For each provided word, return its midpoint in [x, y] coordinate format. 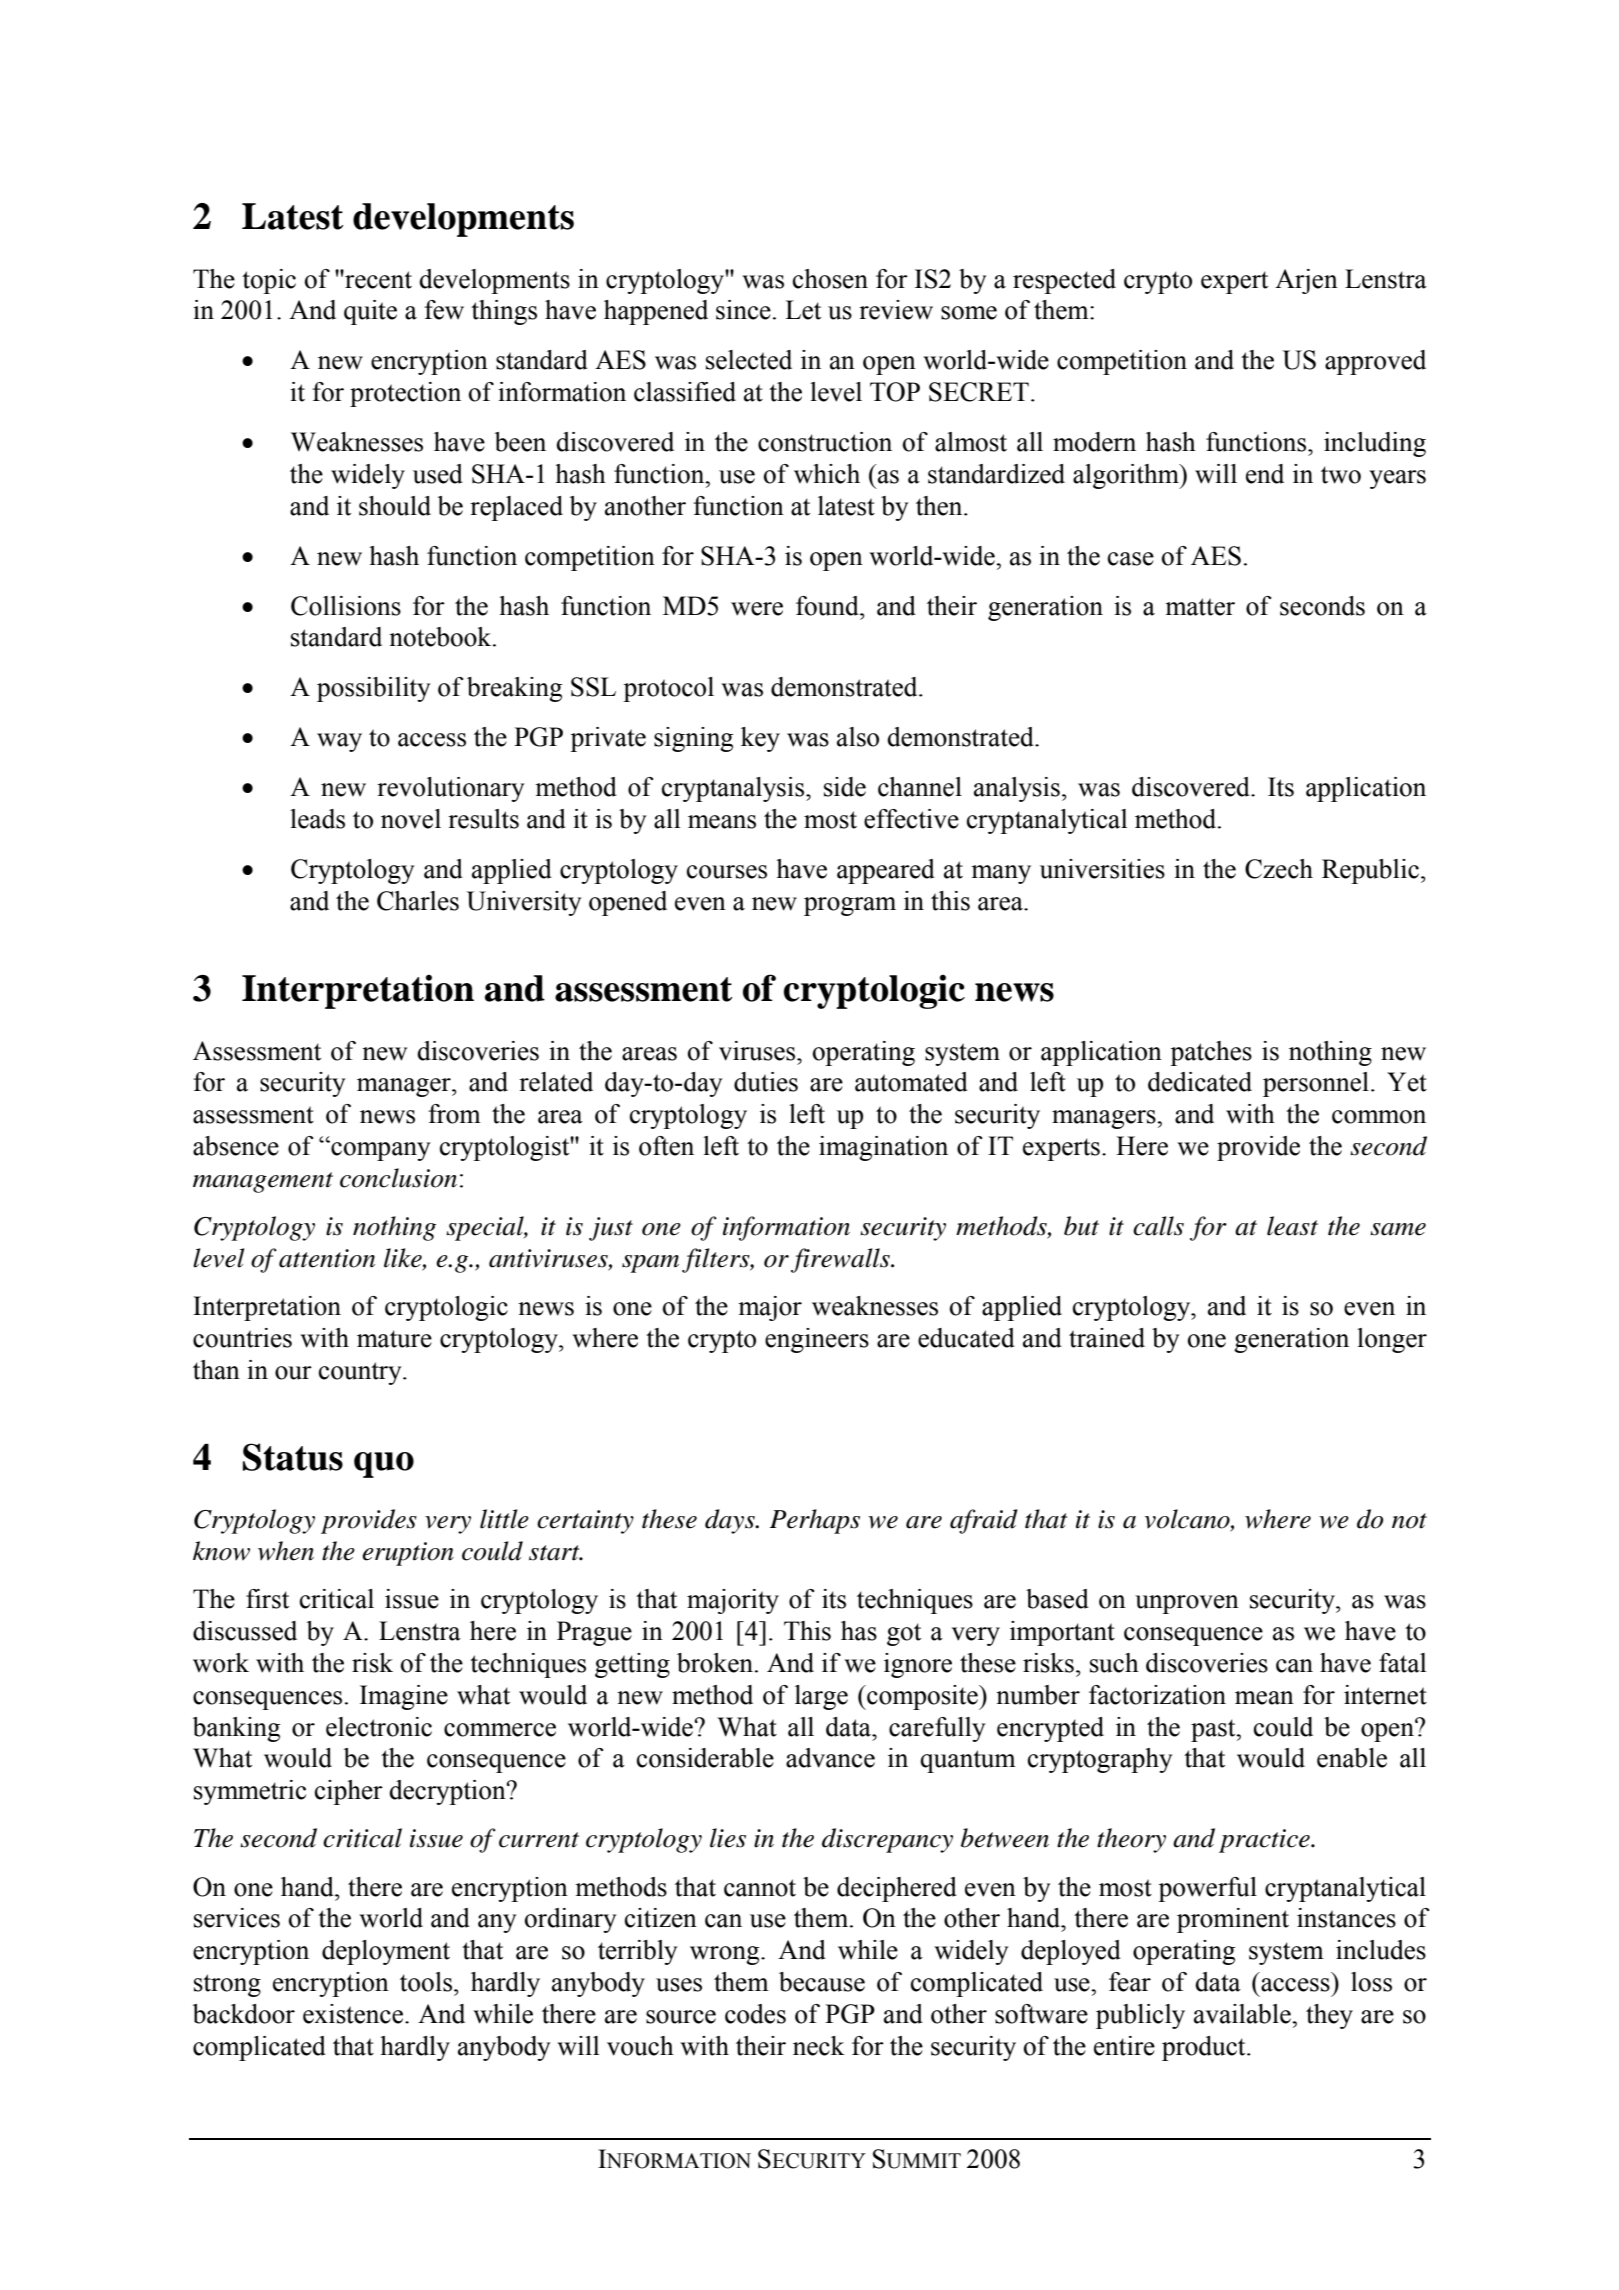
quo [384, 1465]
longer [1392, 1340]
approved [1375, 362]
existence [354, 2014]
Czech [1279, 869]
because [822, 1982]
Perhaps [815, 1521]
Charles [418, 901]
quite [370, 312]
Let [803, 310]
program [850, 906]
